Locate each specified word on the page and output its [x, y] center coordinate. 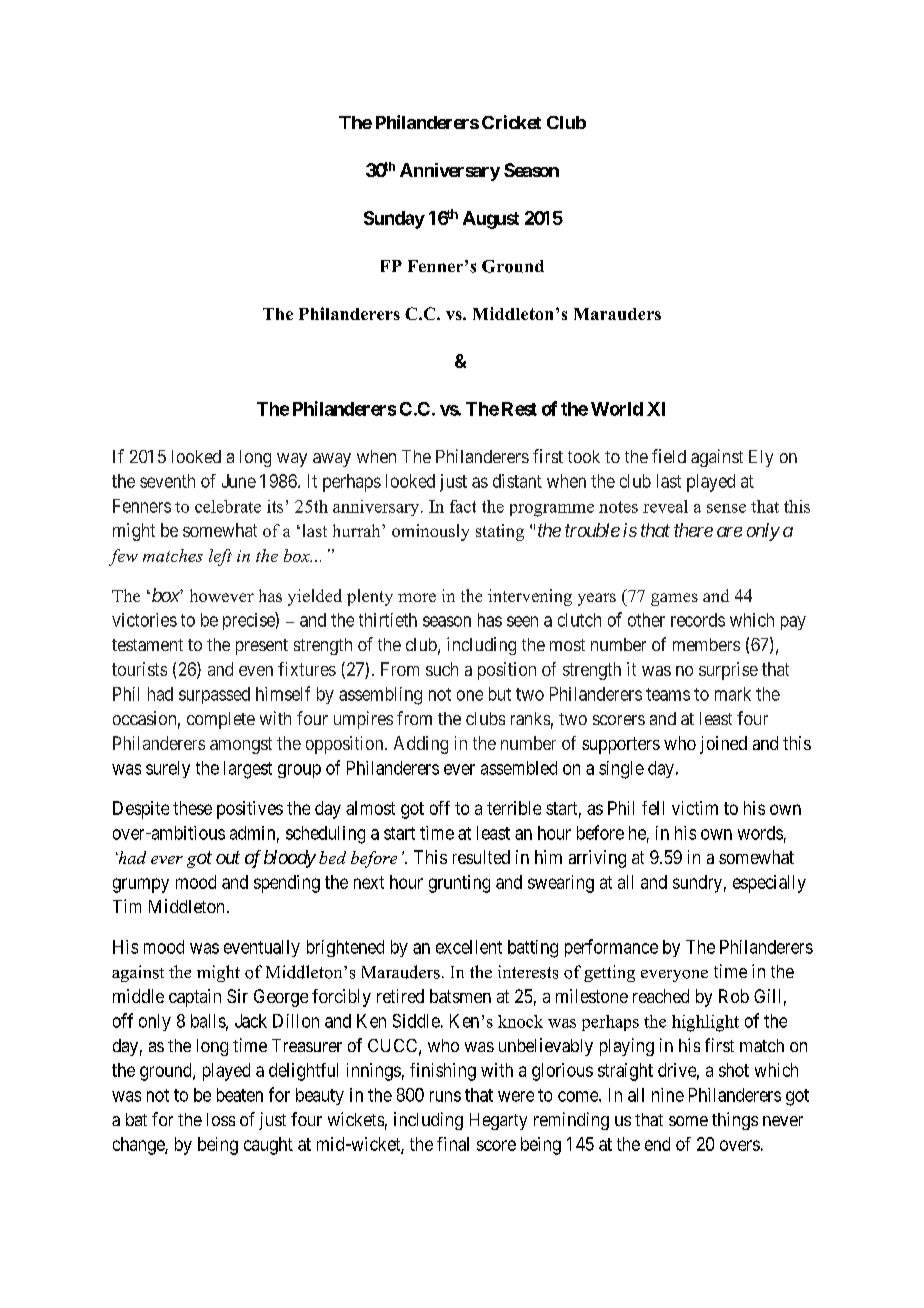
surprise [728, 671]
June [239, 481]
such [442, 669]
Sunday [394, 220]
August [491, 220]
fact [463, 506]
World [617, 409]
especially [769, 884]
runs [445, 1096]
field [669, 456]
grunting [459, 884]
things [735, 1121]
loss [221, 1119]
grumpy [141, 885]
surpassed [214, 695]
